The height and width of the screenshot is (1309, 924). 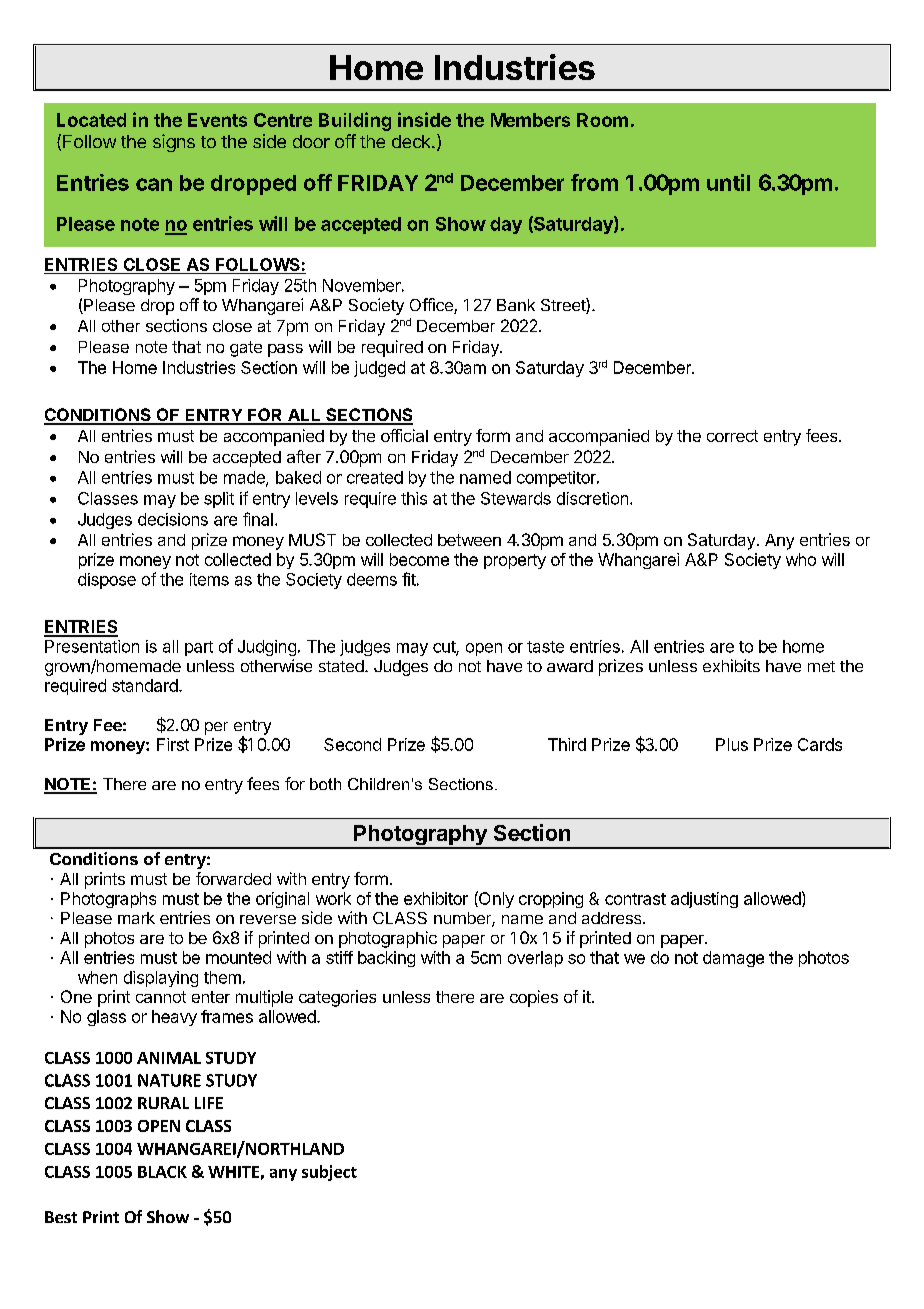 I want to click on signs, so click(x=174, y=143).
